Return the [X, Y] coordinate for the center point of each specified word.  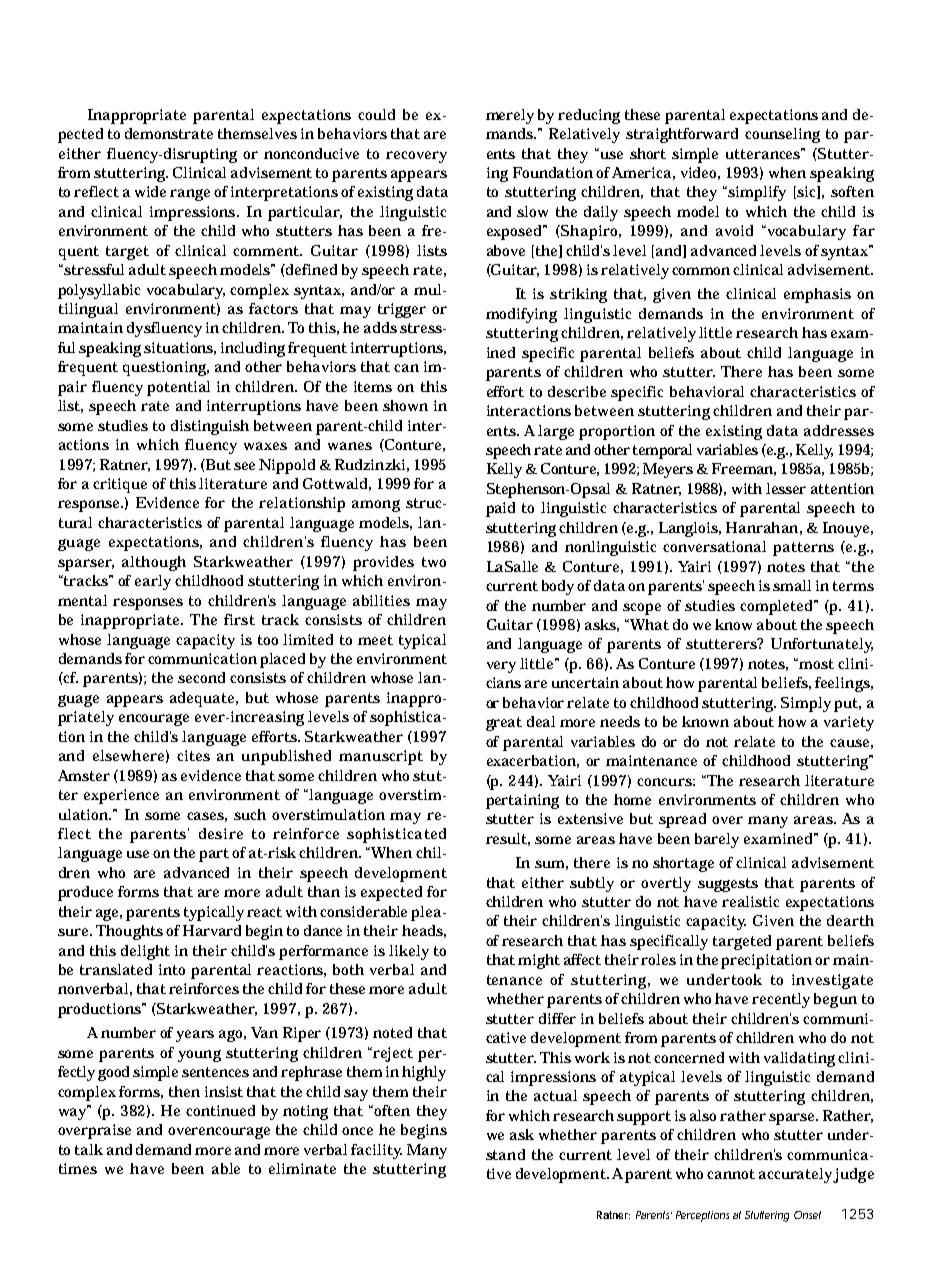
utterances [765, 153]
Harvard [212, 930]
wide [150, 191]
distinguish [210, 427]
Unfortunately [822, 645]
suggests [728, 885]
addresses [839, 430]
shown [405, 405]
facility [376, 1151]
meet [375, 640]
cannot [731, 1174]
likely [409, 952]
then [184, 1091]
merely [510, 116]
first [239, 619]
